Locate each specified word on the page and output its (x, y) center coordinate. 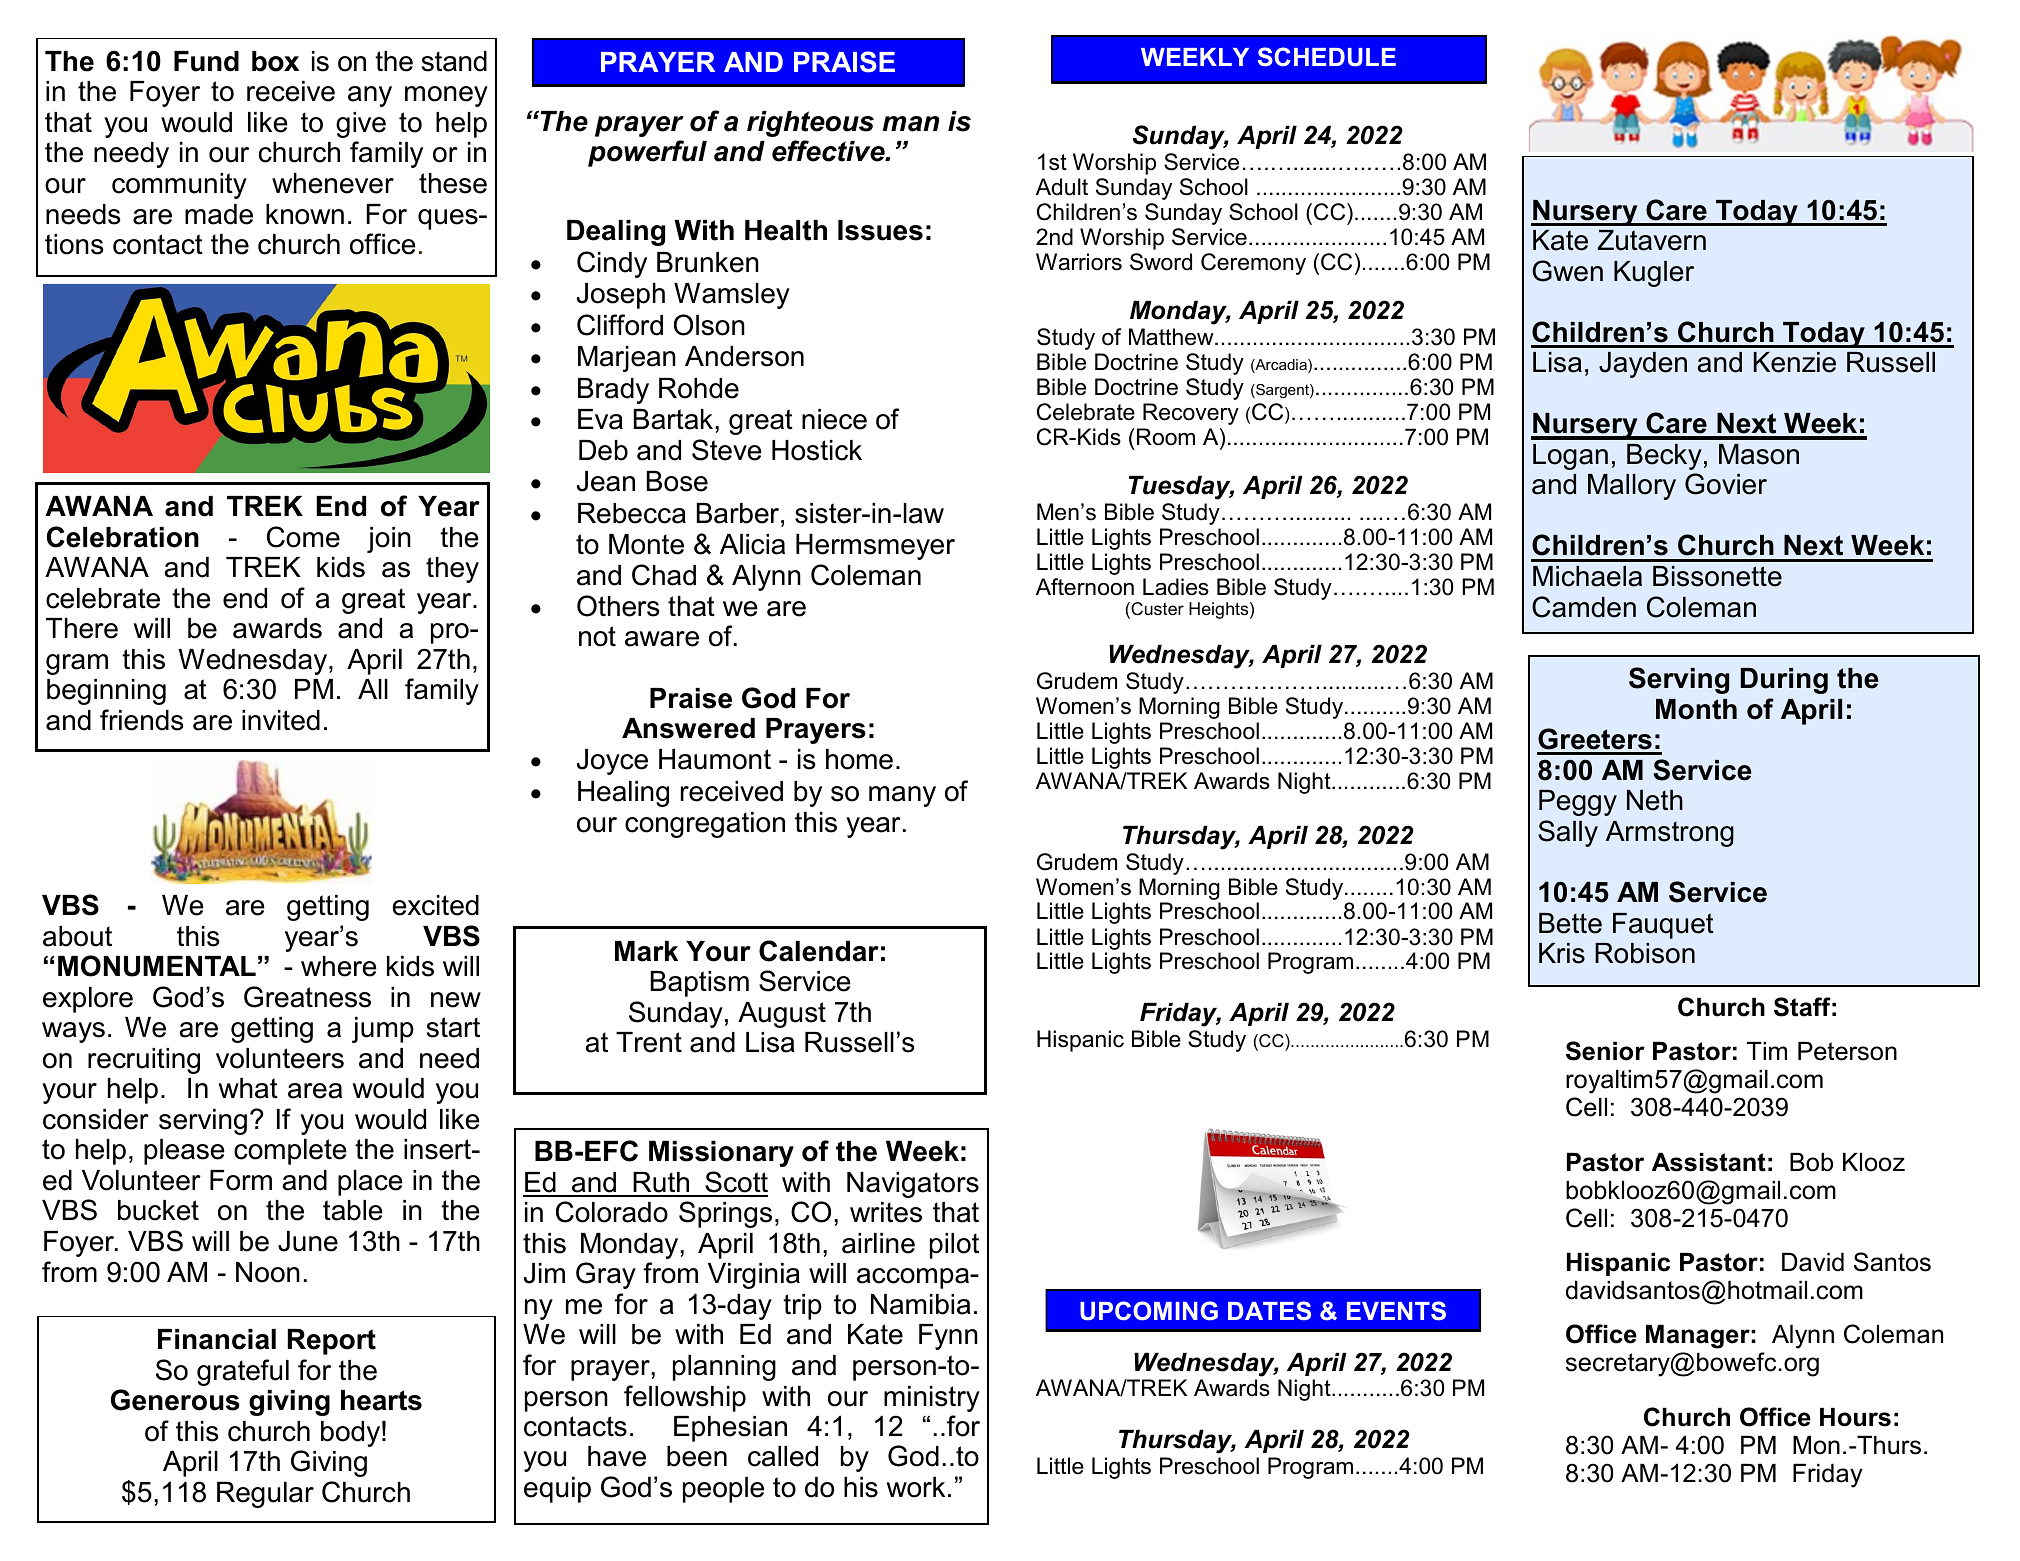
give (361, 125)
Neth (1655, 800)
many (902, 796)
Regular (265, 1494)
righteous (810, 124)
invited (281, 720)
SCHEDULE (1327, 57)
